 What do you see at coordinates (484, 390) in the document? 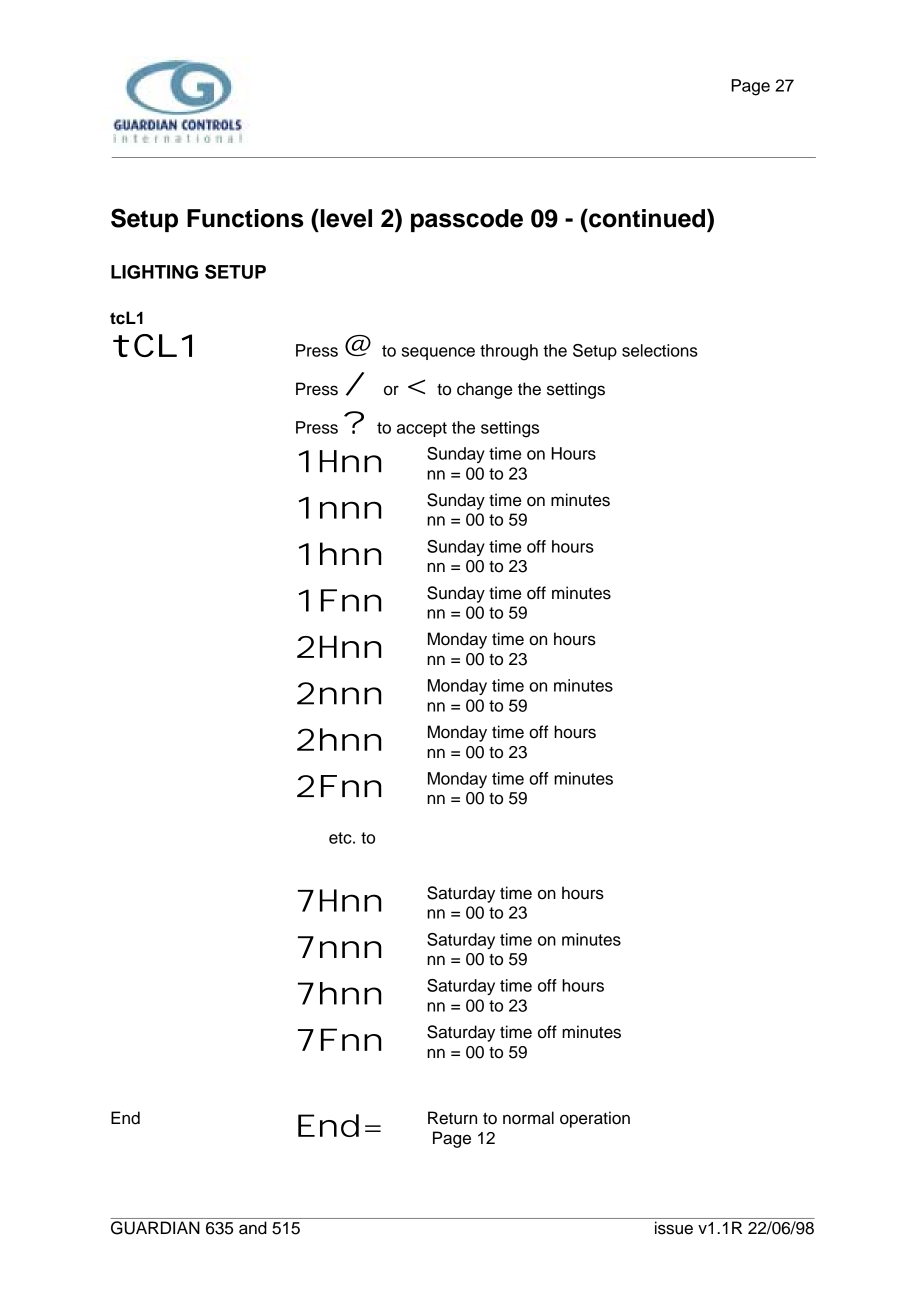
I see `change` at bounding box center [484, 390].
